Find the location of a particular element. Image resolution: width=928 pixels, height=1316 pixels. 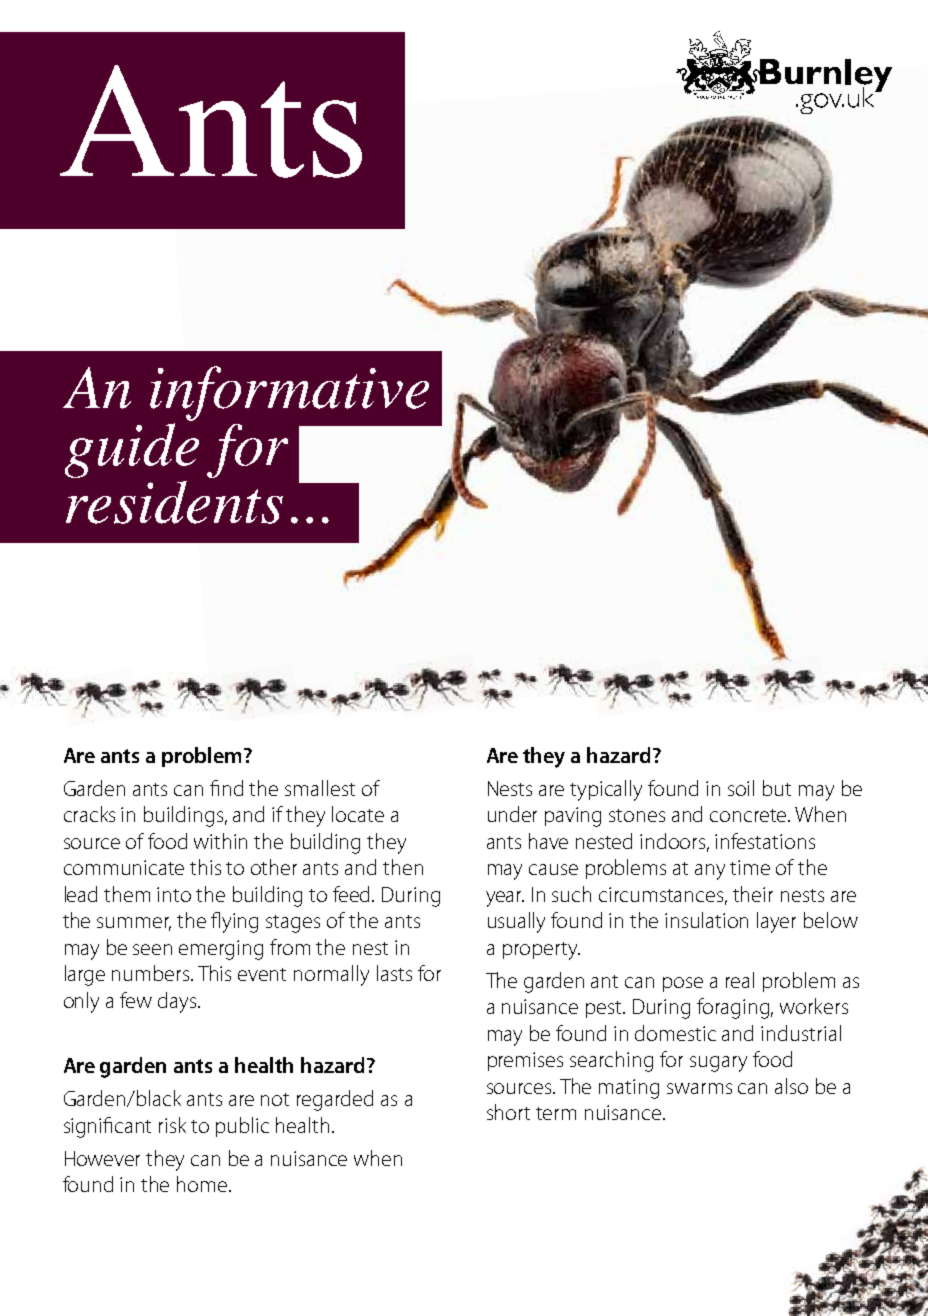

home is located at coordinates (203, 1184).
